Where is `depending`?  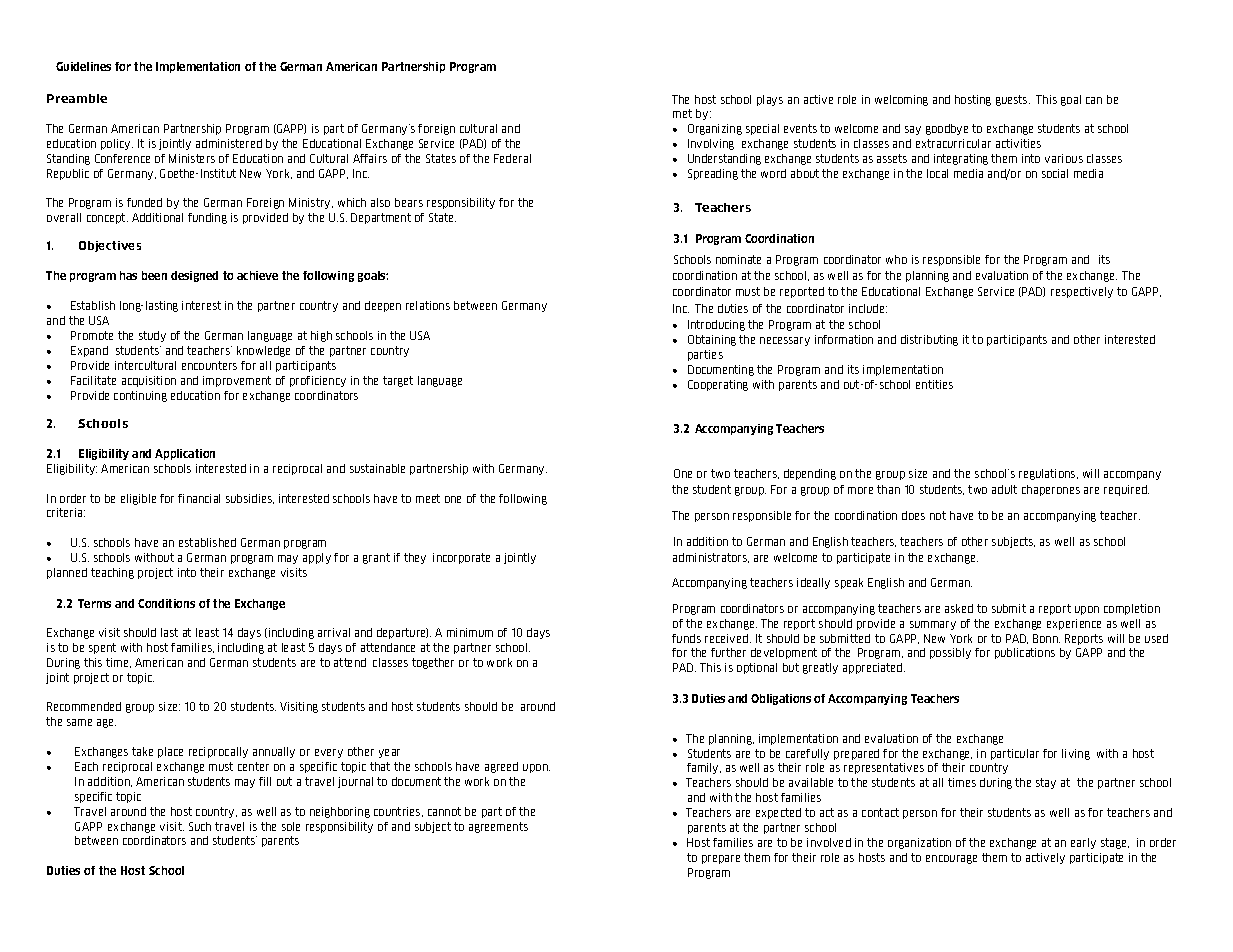 depending is located at coordinates (810, 474).
